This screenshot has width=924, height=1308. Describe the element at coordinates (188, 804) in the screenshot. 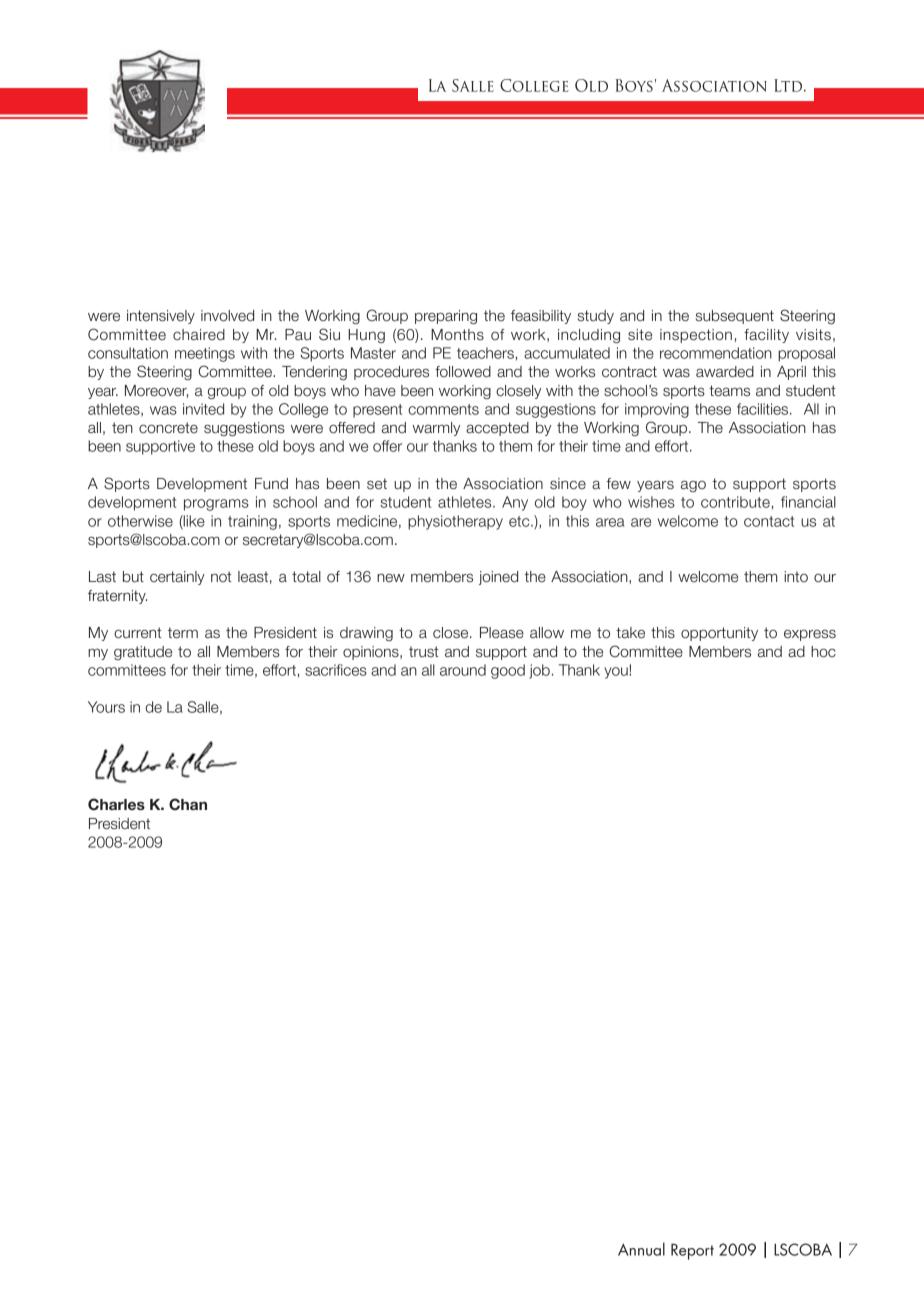

I see `Chan` at that location.
